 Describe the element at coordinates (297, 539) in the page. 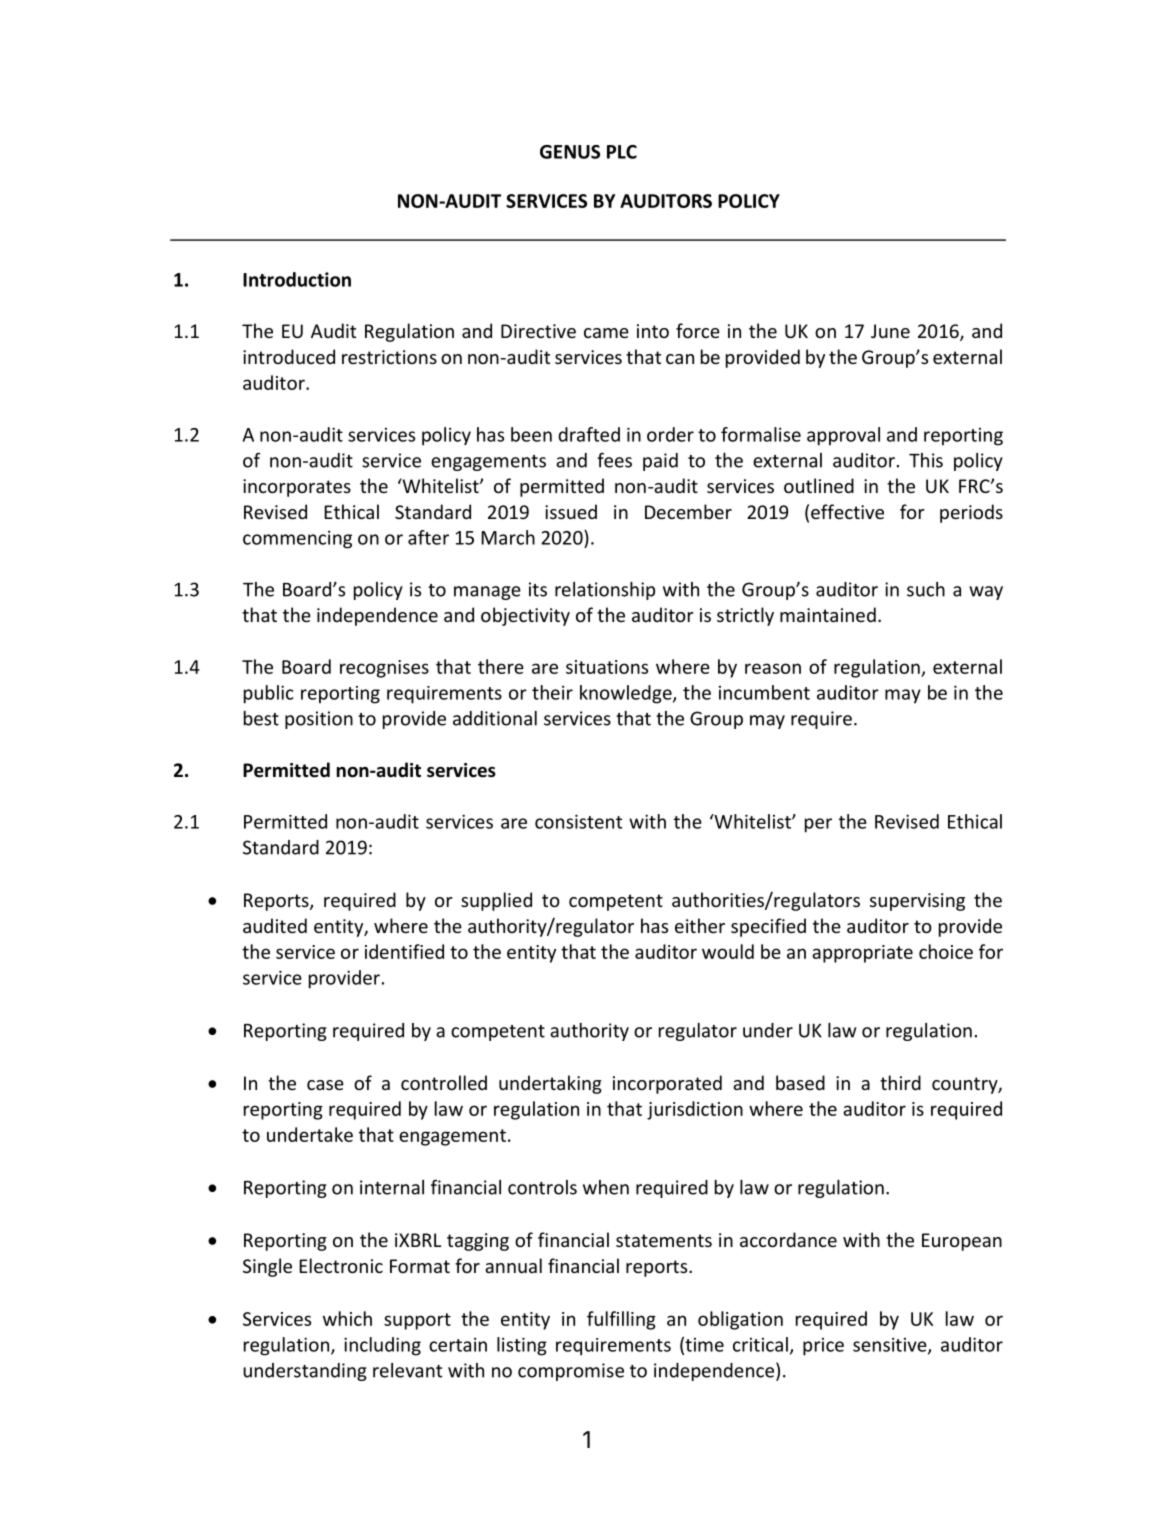

I see `commencing` at that location.
